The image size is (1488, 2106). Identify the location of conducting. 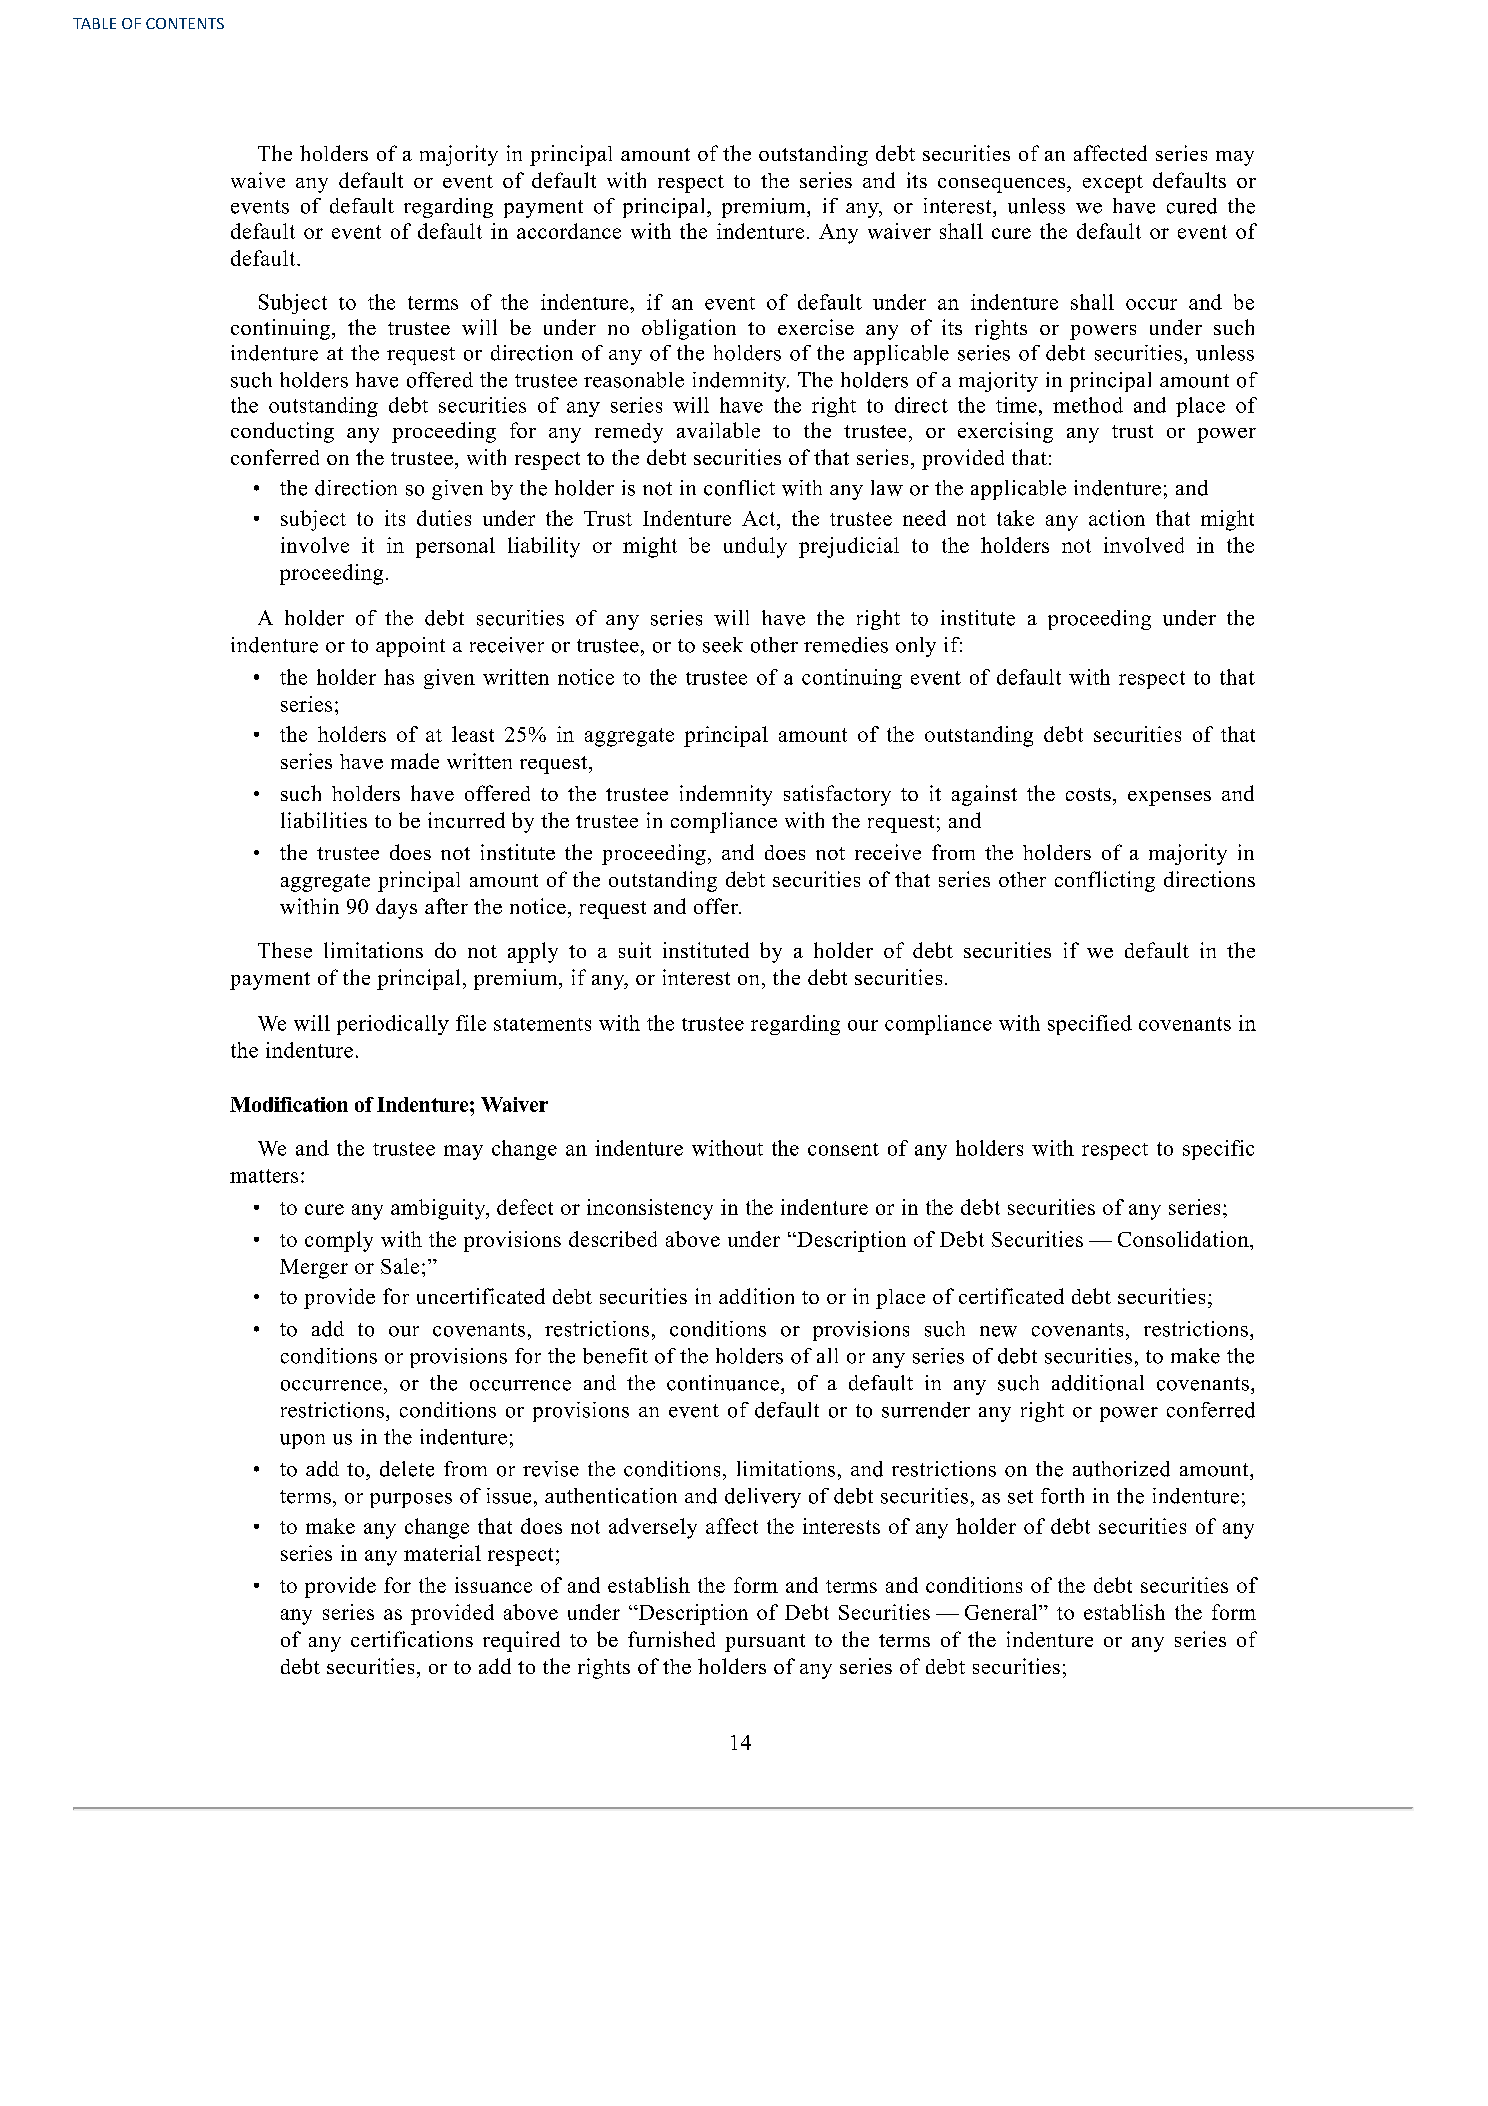
(282, 432).
